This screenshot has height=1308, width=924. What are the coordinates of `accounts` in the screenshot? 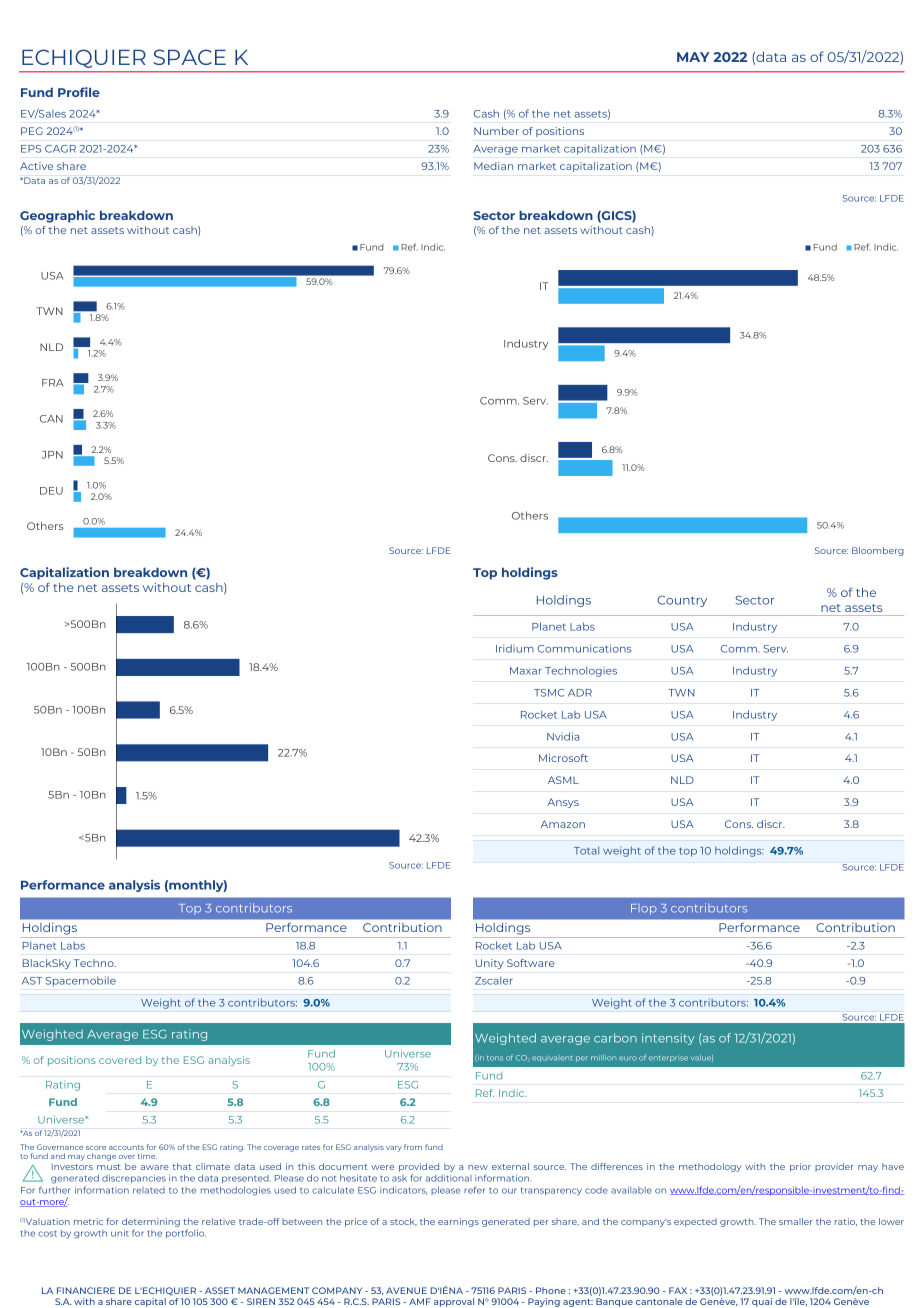 It's located at (126, 1147).
